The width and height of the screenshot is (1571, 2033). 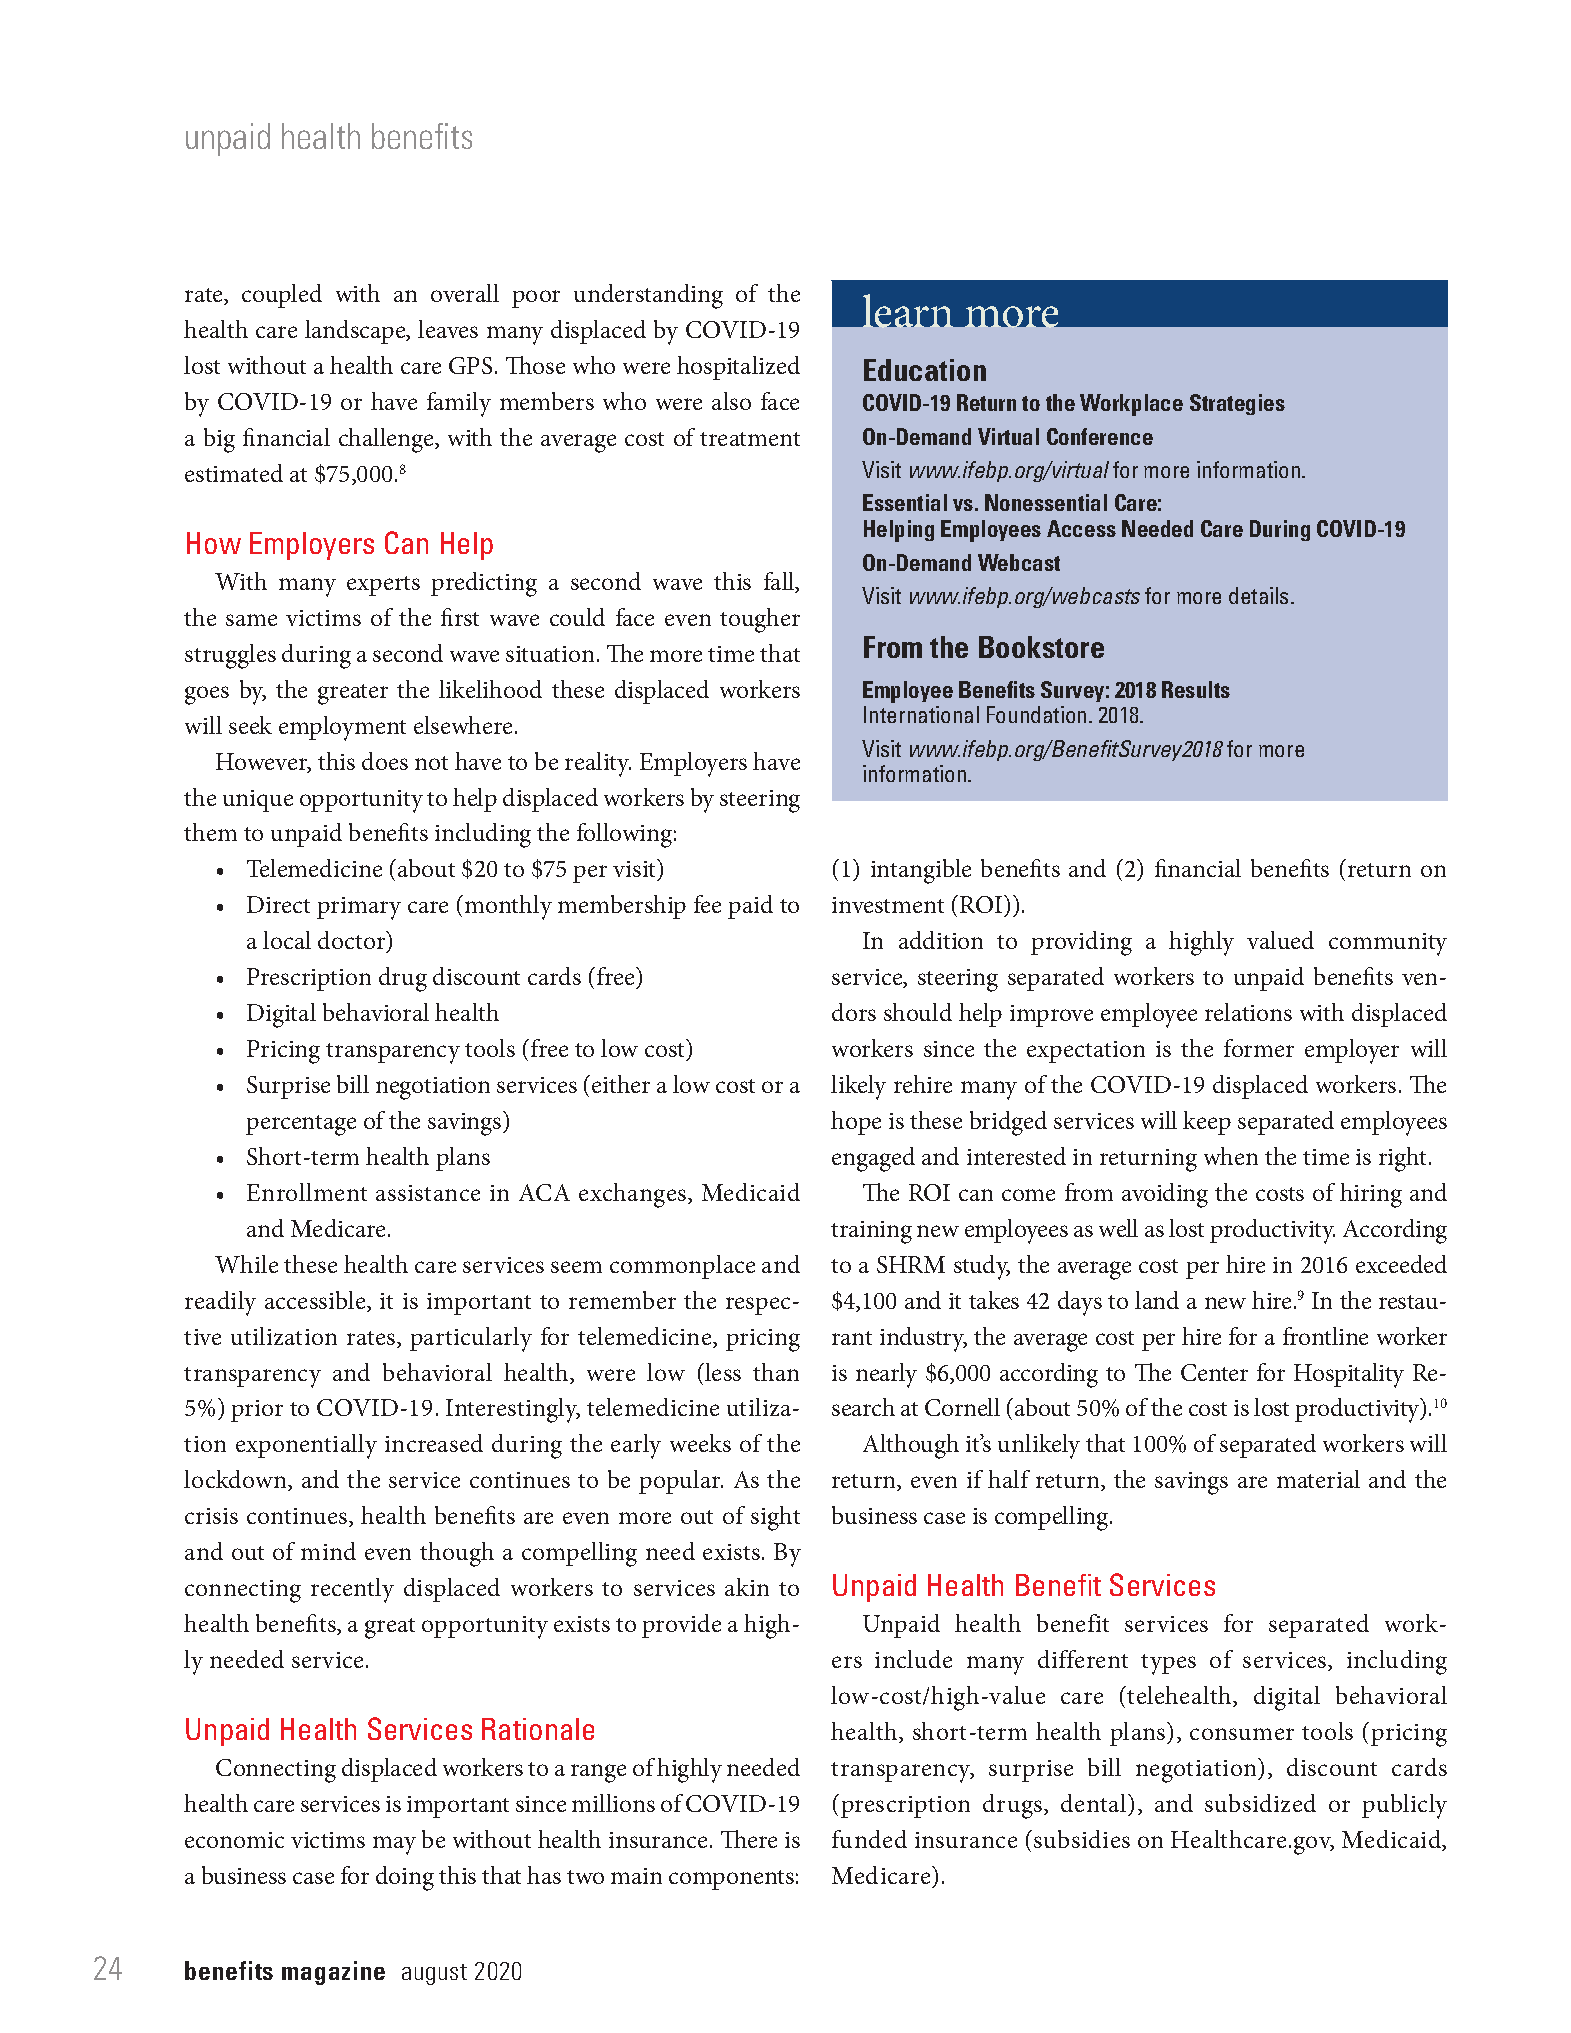 What do you see at coordinates (333, 1973) in the screenshot?
I see `magazine` at bounding box center [333, 1973].
